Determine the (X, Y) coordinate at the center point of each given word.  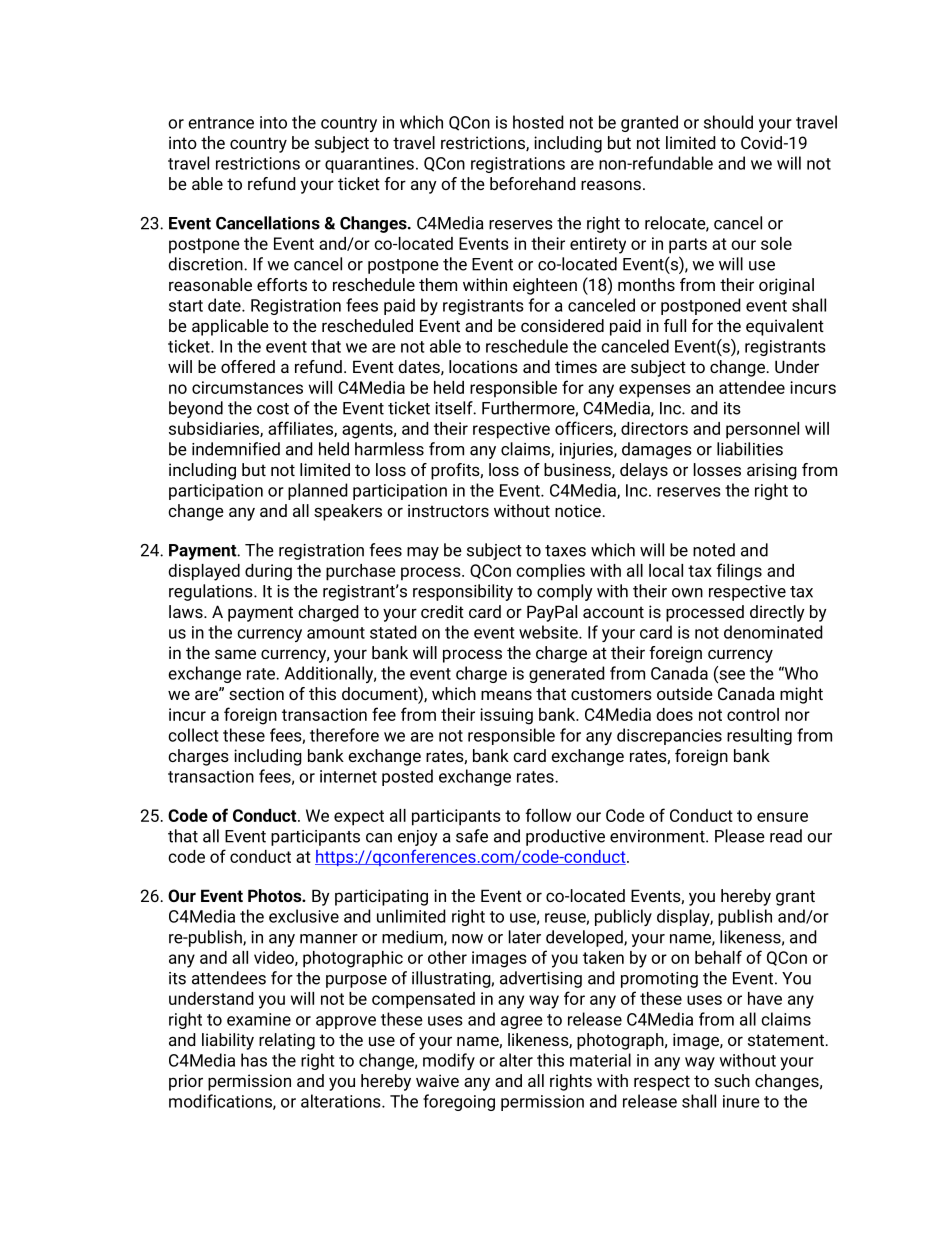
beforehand (533, 183)
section (256, 693)
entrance (221, 123)
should (728, 122)
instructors (448, 510)
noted (714, 550)
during (268, 572)
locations (483, 366)
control (753, 714)
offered (248, 366)
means (506, 695)
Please (740, 836)
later (525, 937)
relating (287, 1041)
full (675, 325)
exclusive (304, 916)
